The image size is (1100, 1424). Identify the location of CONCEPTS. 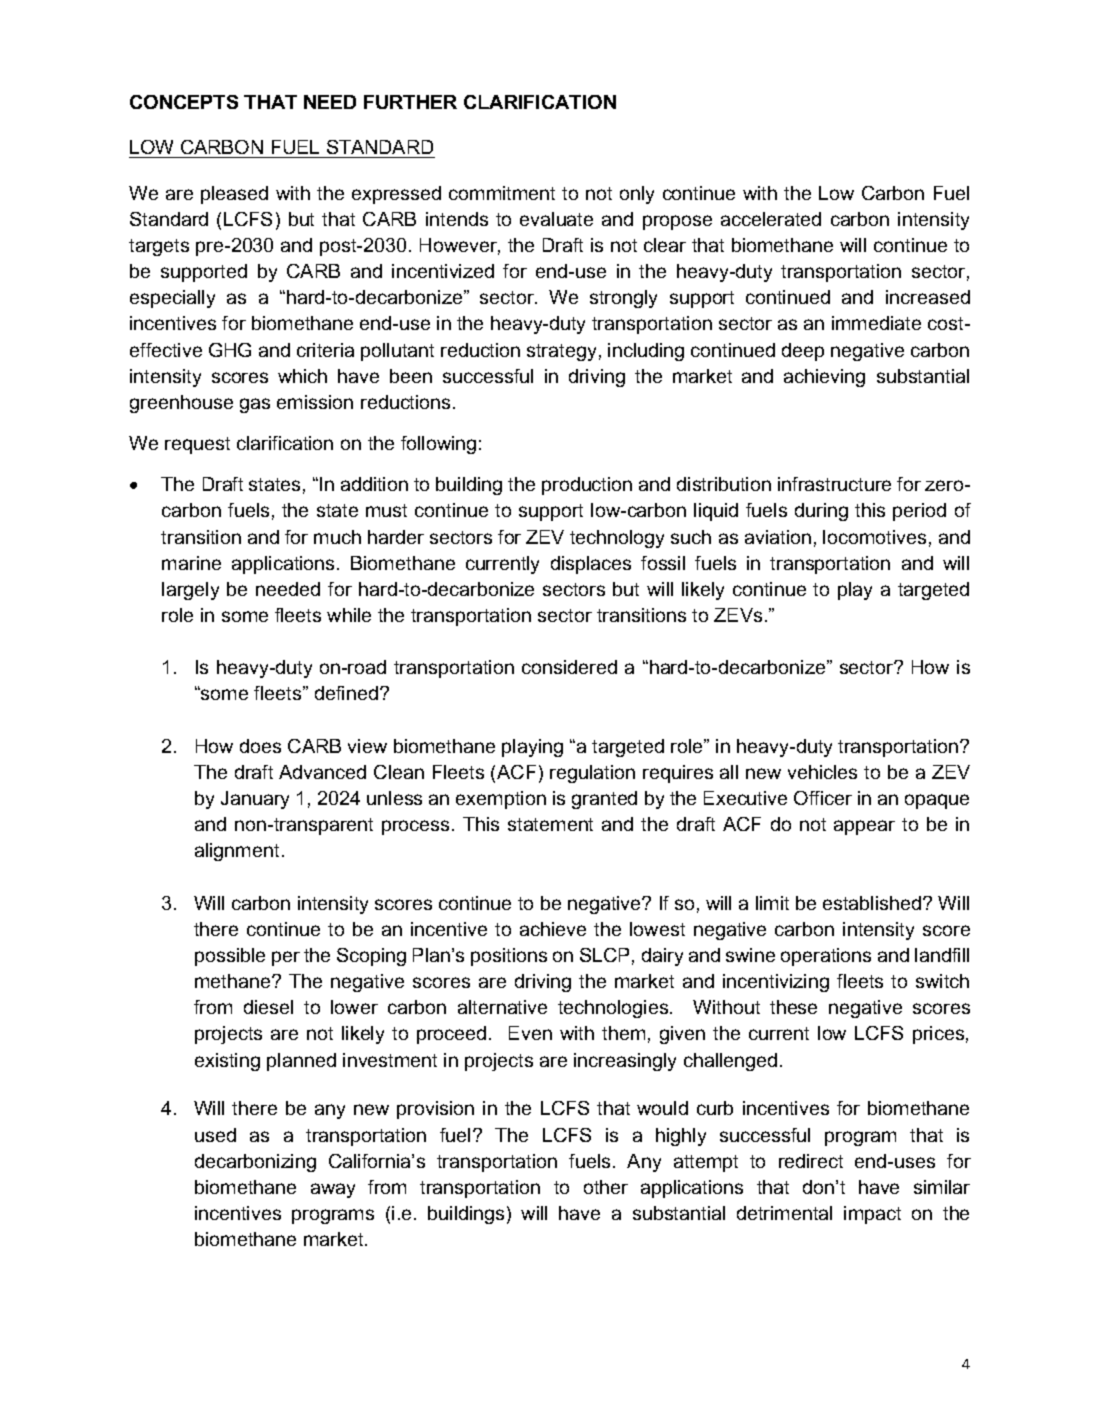
(184, 102).
